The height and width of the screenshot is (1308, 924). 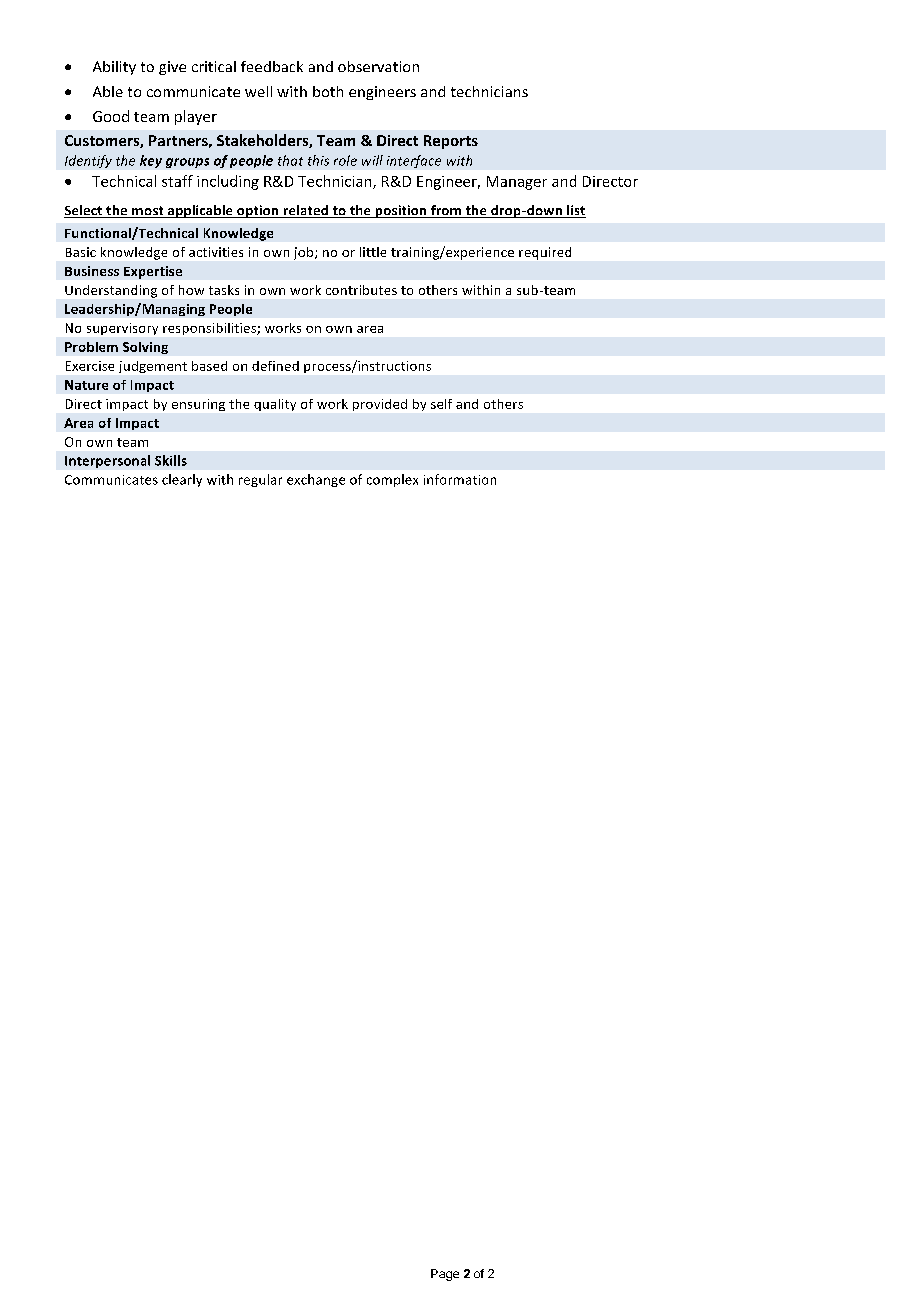 What do you see at coordinates (445, 1275) in the screenshot?
I see `Page` at bounding box center [445, 1275].
